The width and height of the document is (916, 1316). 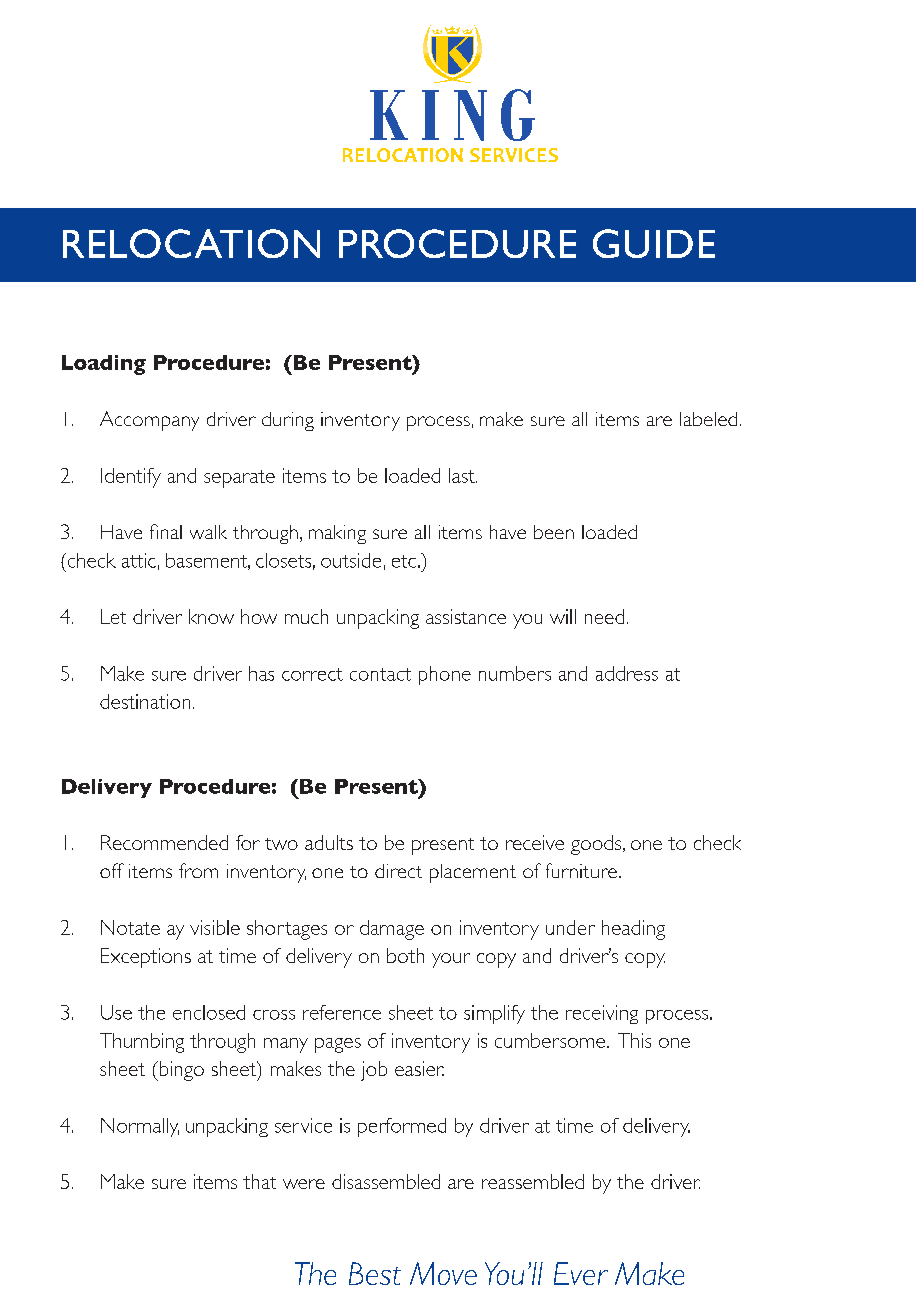 What do you see at coordinates (633, 930) in the document?
I see `heading` at bounding box center [633, 930].
